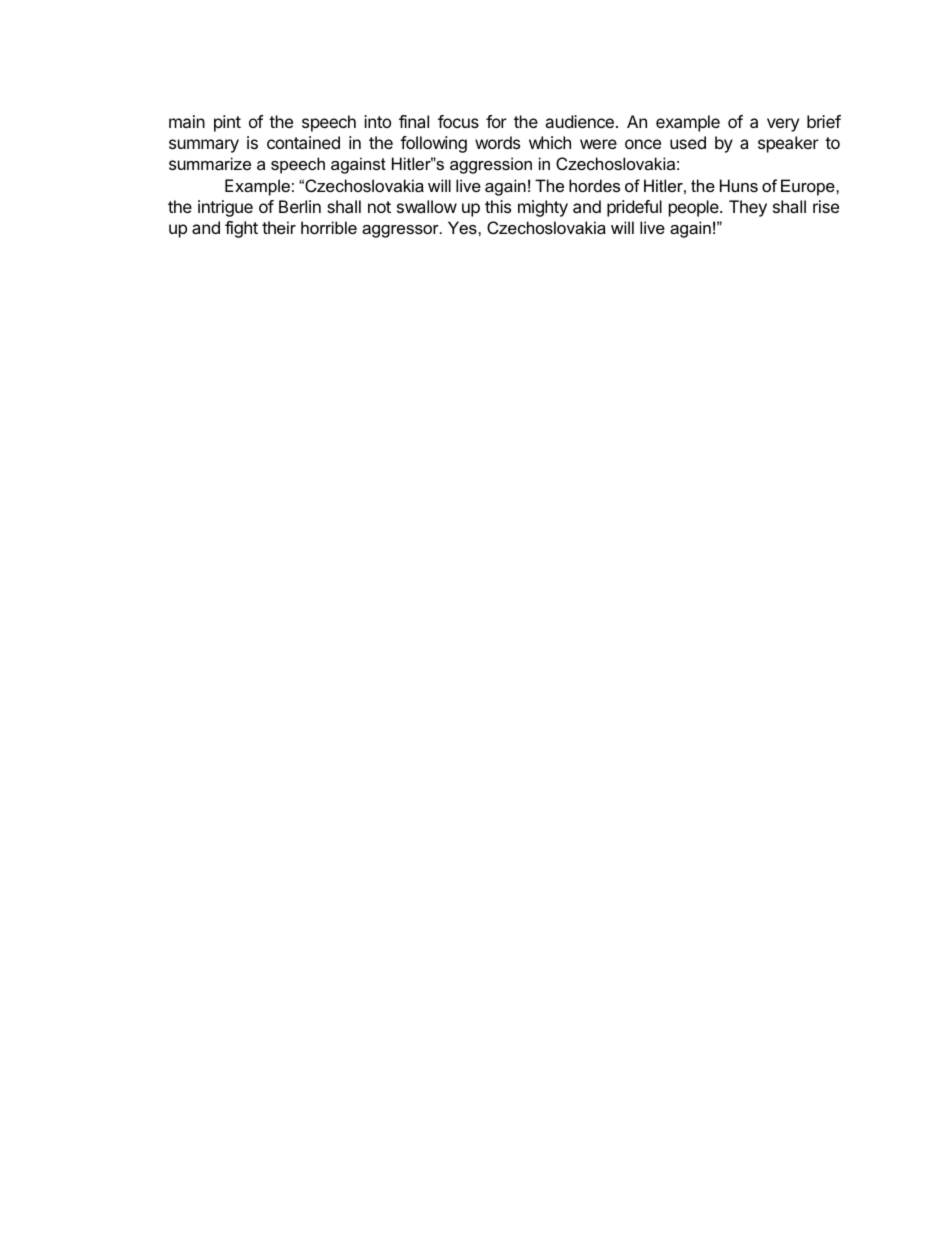 This screenshot has width=952, height=1233. I want to click on for, so click(496, 121).
